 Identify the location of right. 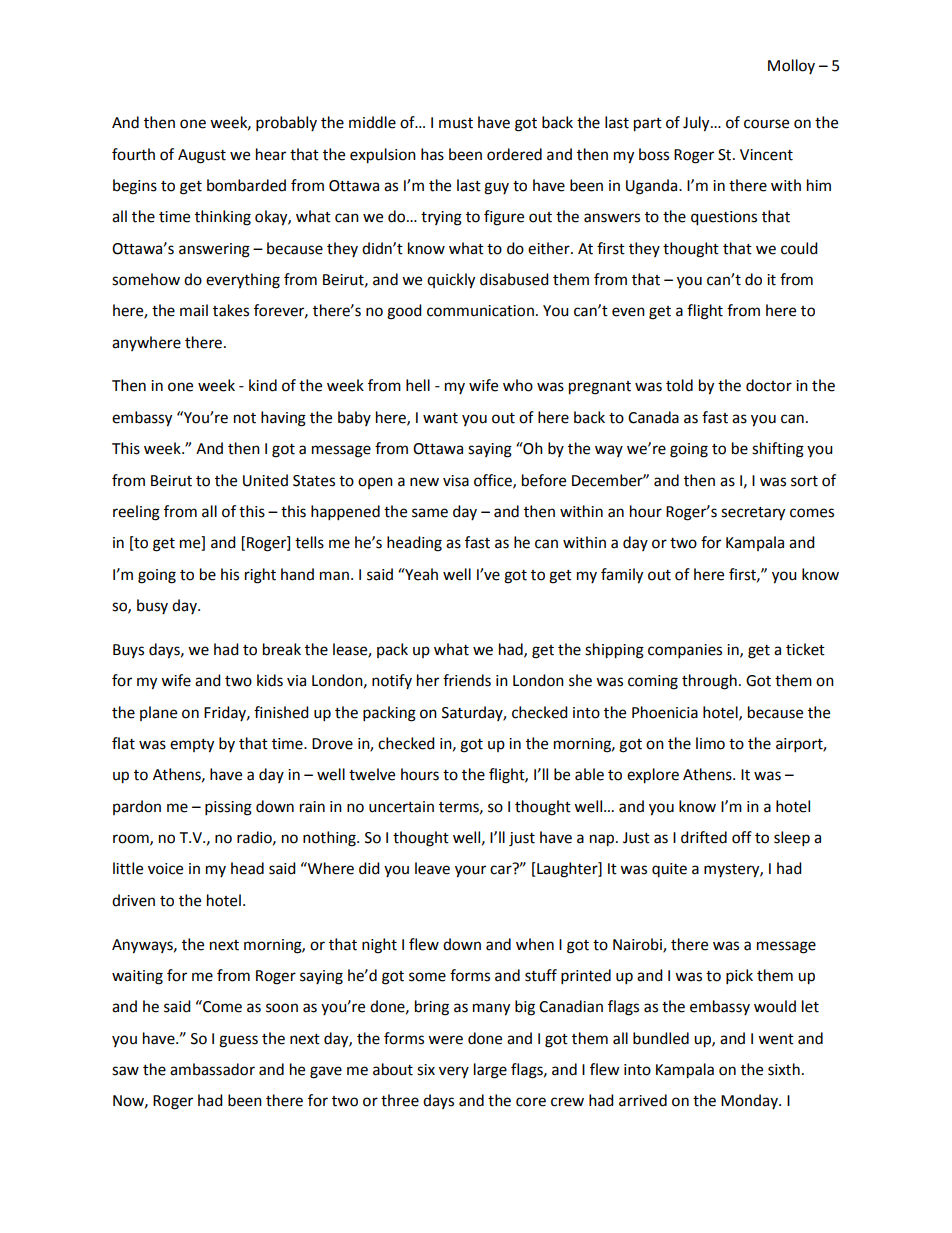
(260, 576).
